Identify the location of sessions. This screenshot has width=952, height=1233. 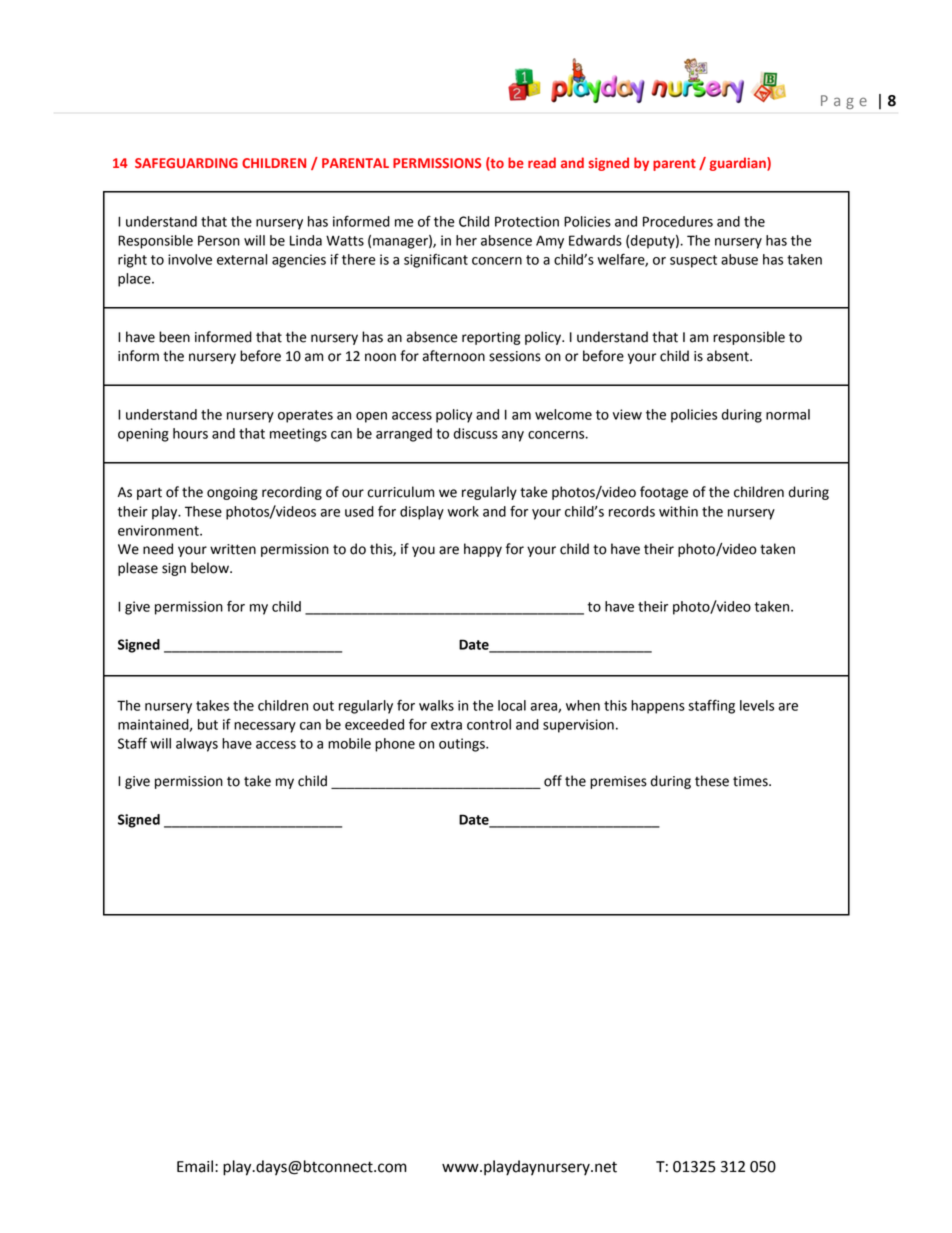
(515, 356).
